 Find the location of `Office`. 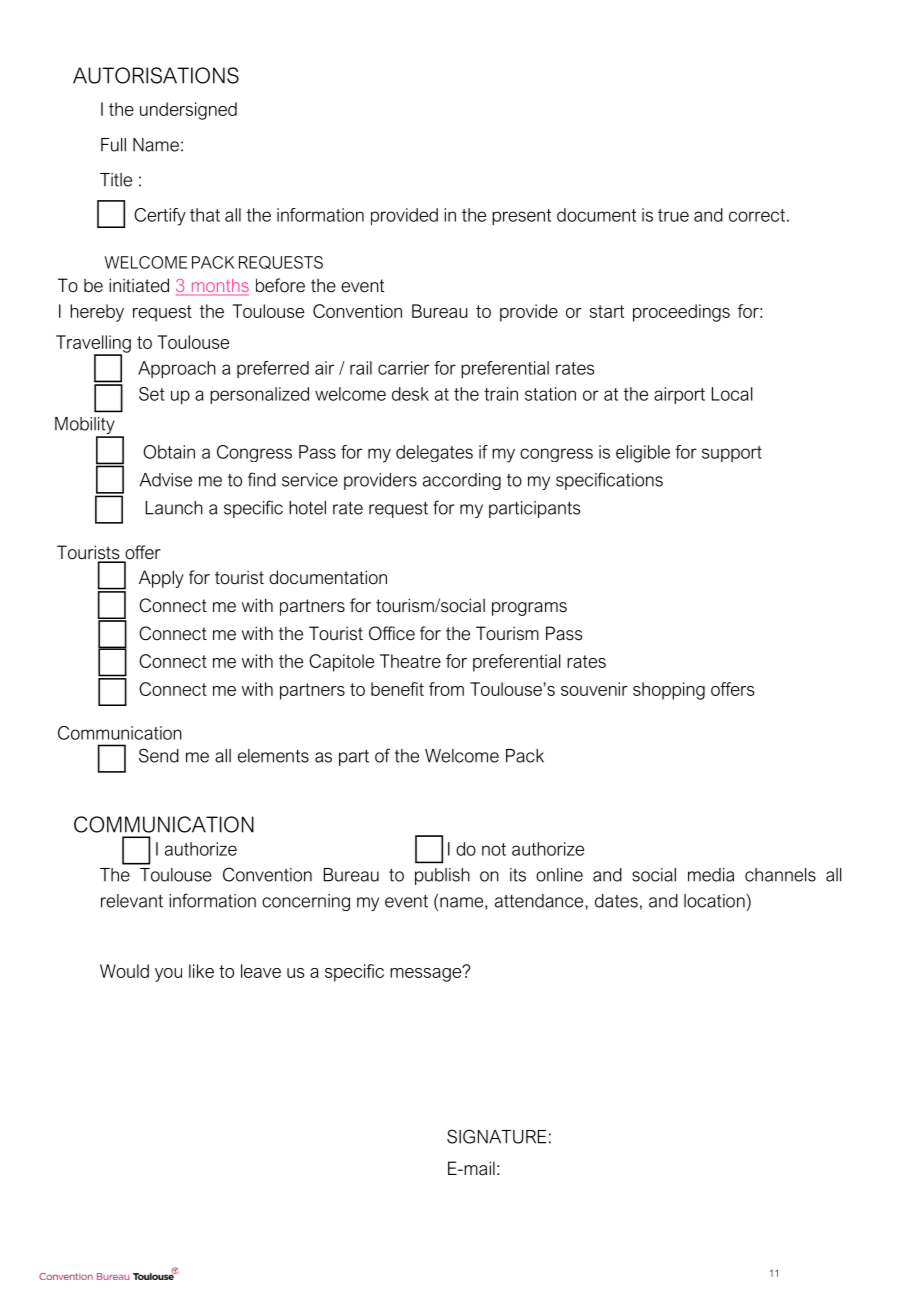

Office is located at coordinates (392, 633).
